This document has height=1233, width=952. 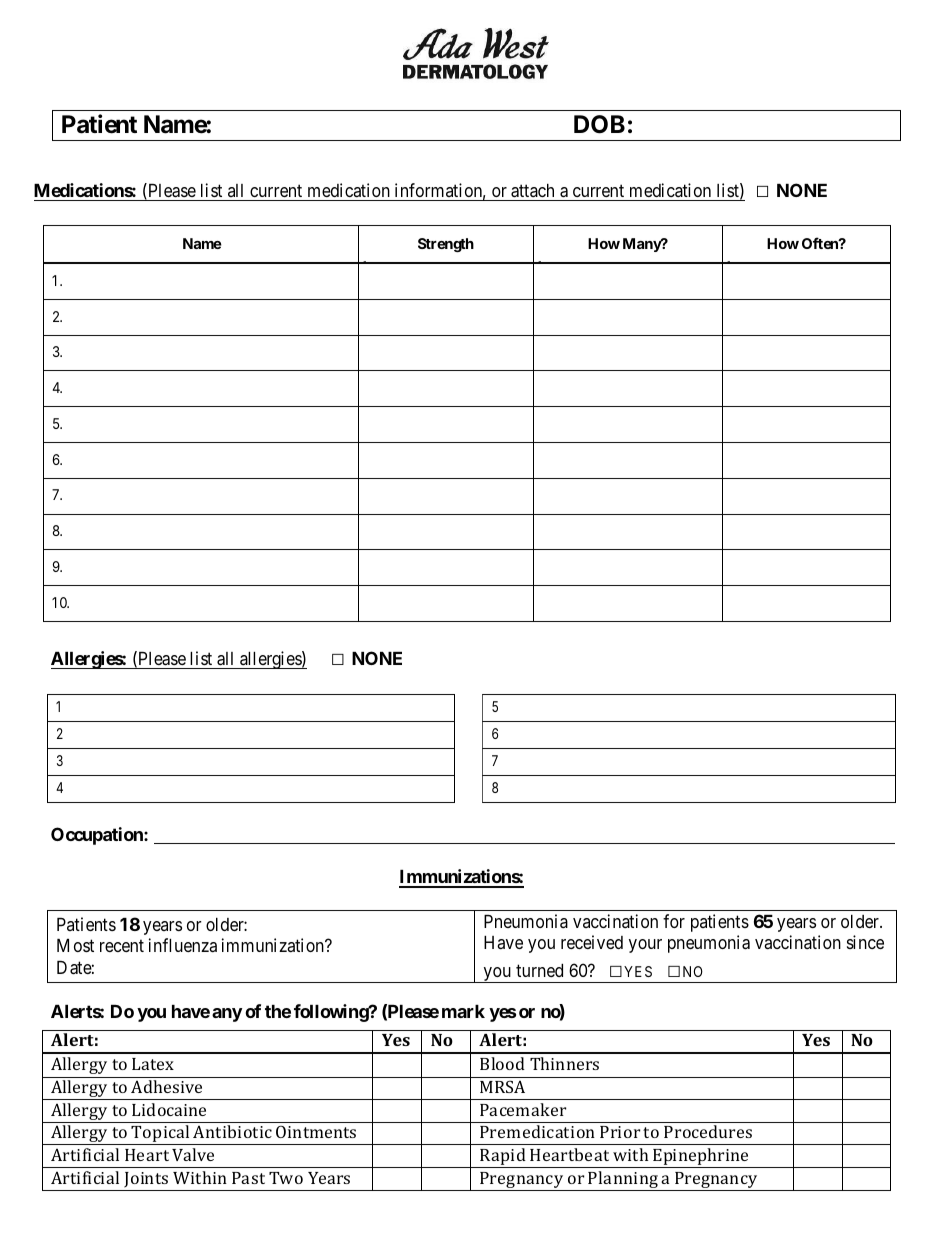 I want to click on since, so click(x=865, y=942).
